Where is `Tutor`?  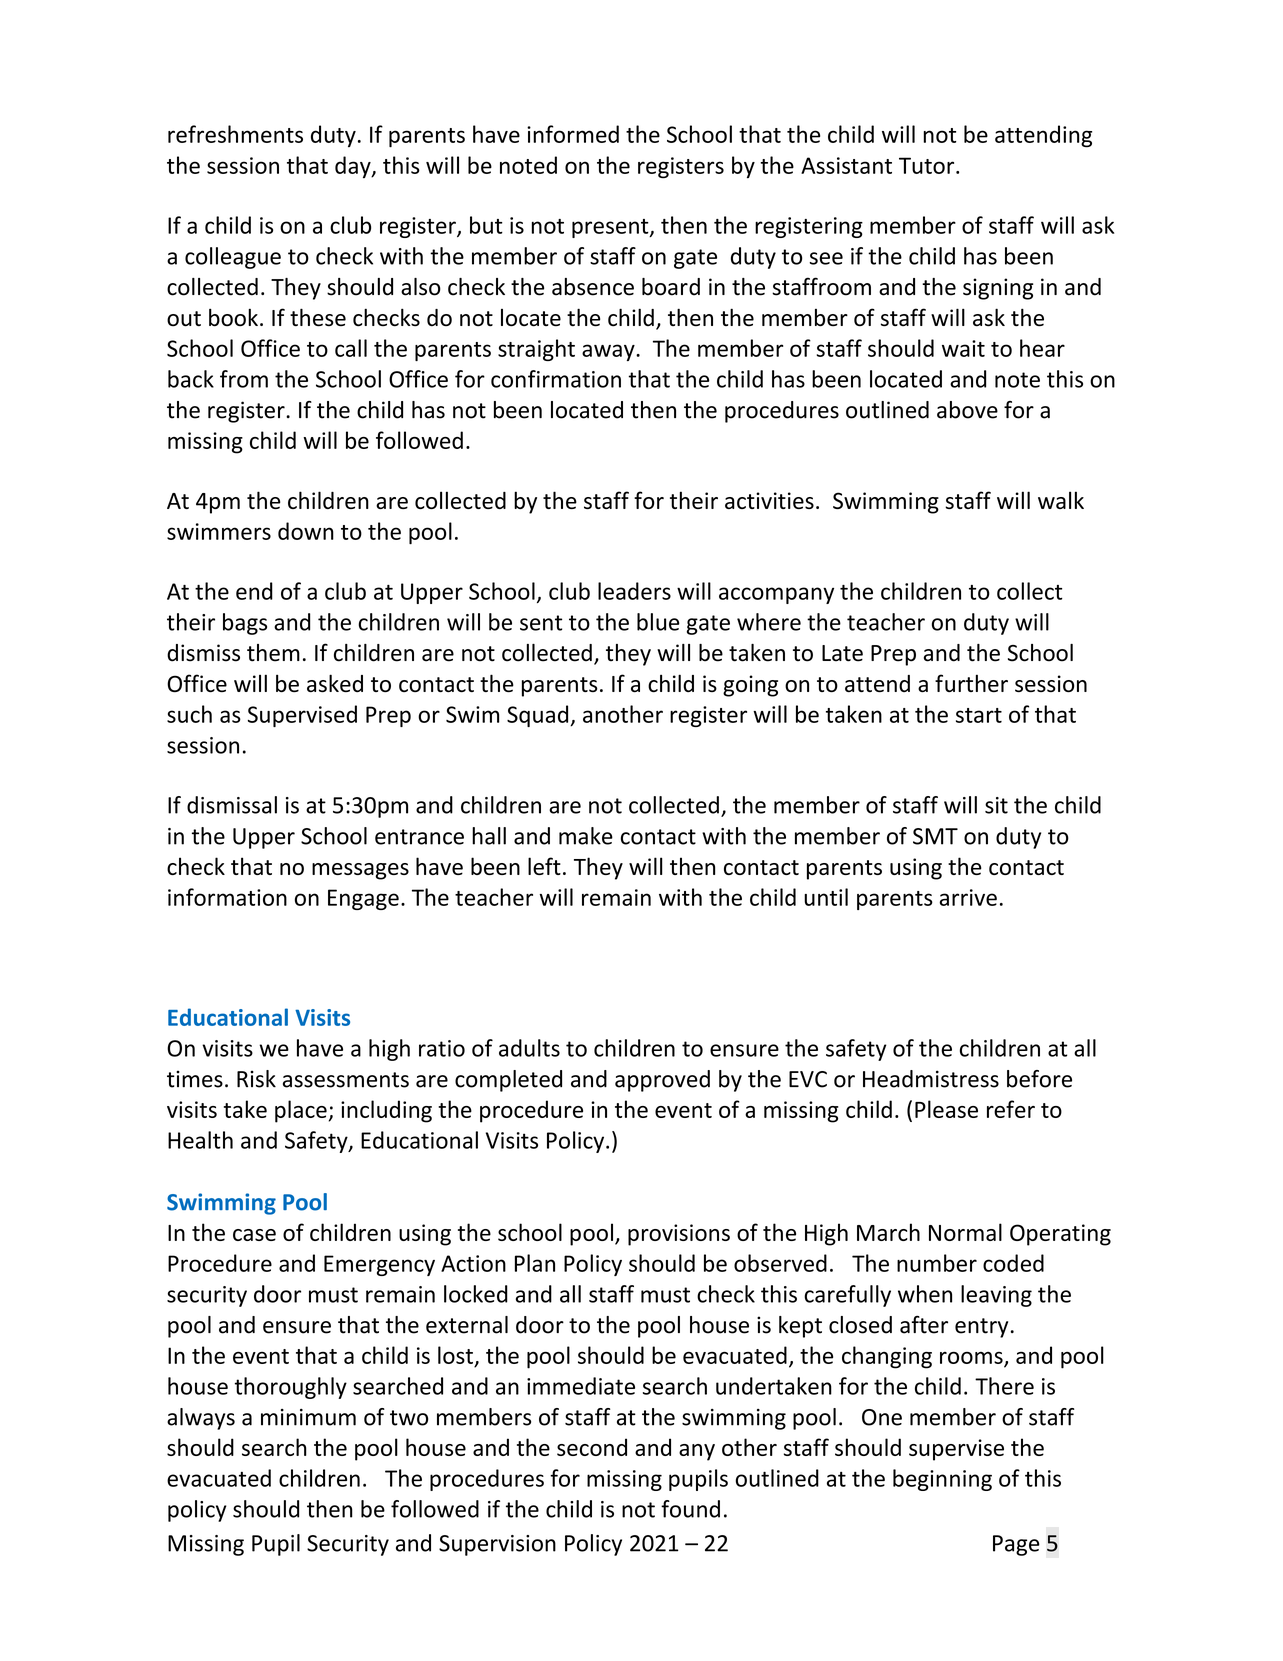 Tutor is located at coordinates (928, 165).
